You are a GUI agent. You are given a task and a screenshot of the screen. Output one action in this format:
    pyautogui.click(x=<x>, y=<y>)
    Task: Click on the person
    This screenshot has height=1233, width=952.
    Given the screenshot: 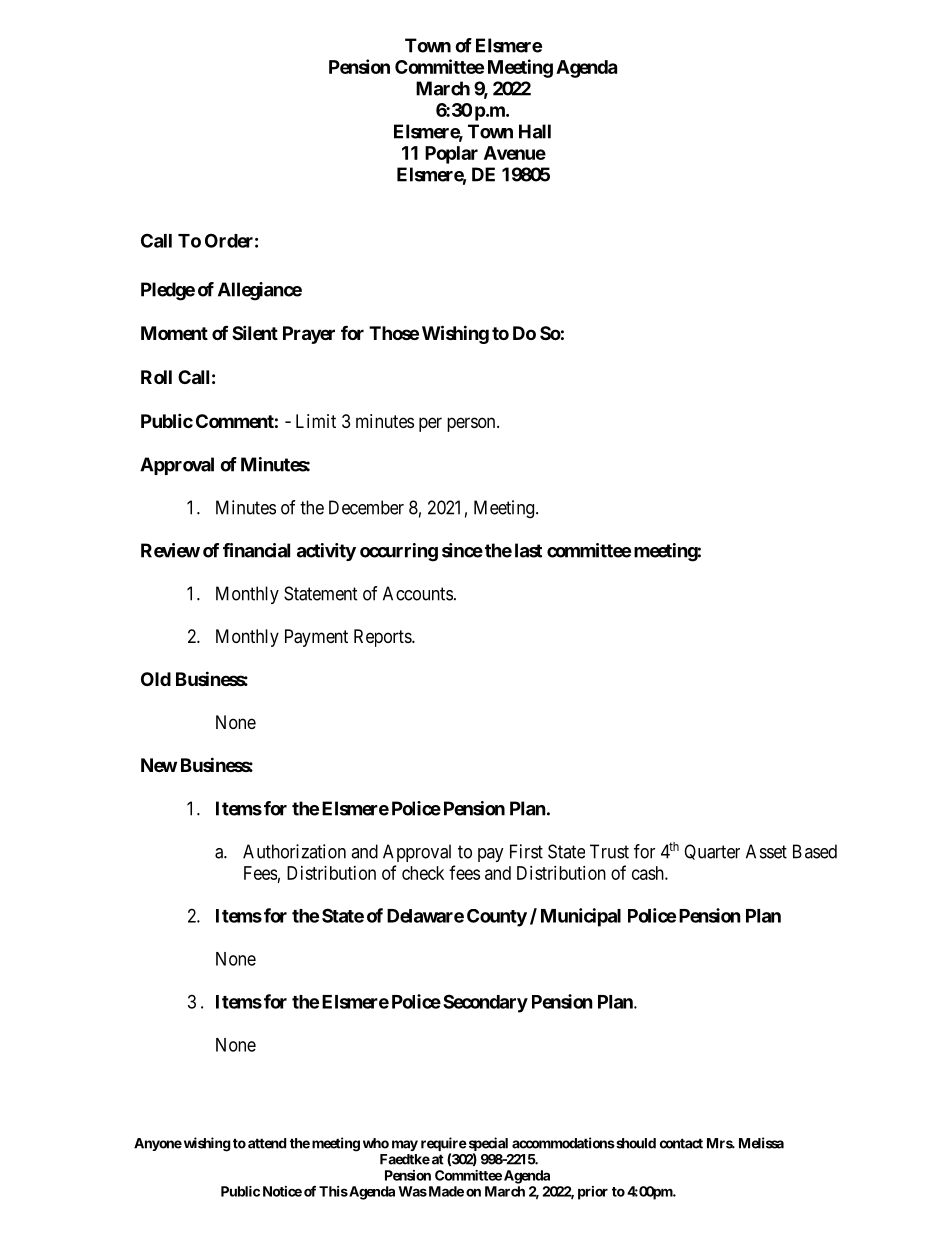 What is the action you would take?
    pyautogui.click(x=472, y=424)
